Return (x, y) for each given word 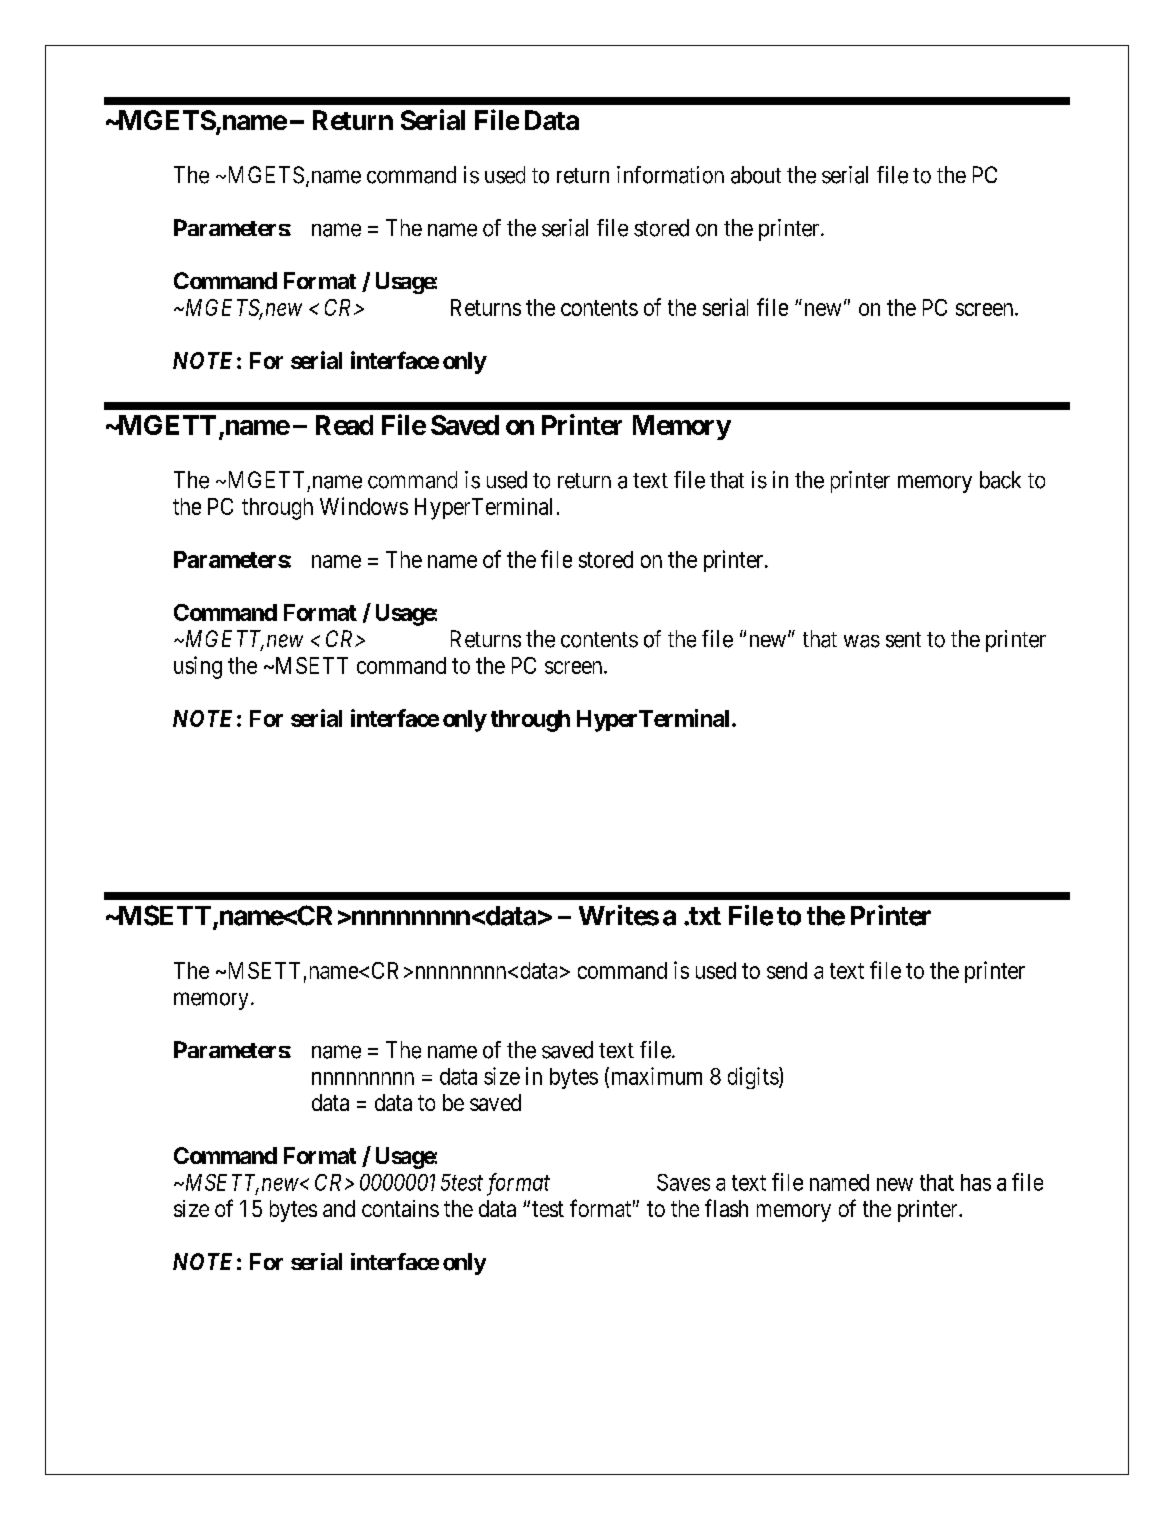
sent (903, 640)
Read (344, 425)
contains (400, 1208)
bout (761, 175)
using (198, 667)
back (1000, 480)
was (862, 641)
